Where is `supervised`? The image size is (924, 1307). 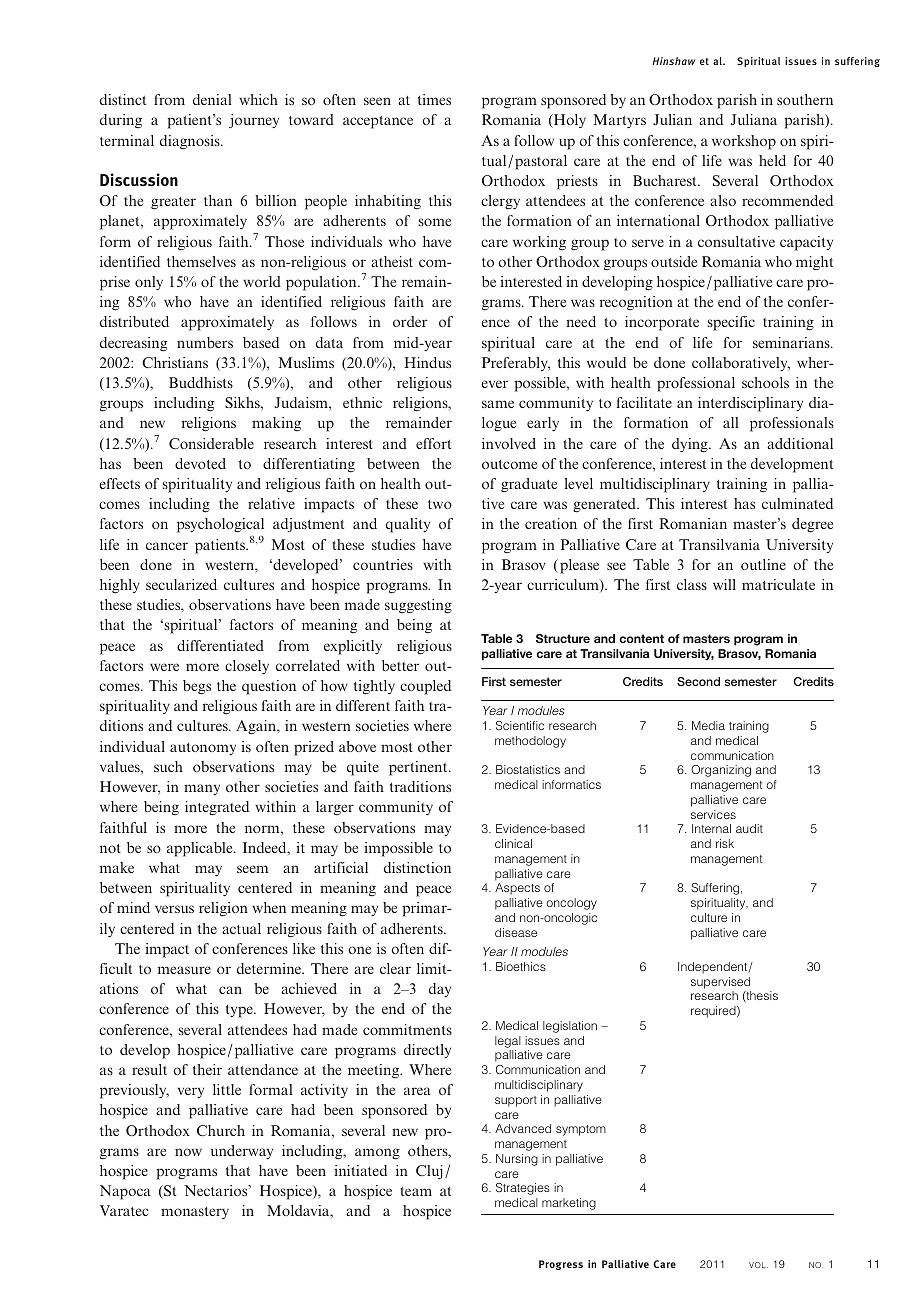 supervised is located at coordinates (720, 983).
